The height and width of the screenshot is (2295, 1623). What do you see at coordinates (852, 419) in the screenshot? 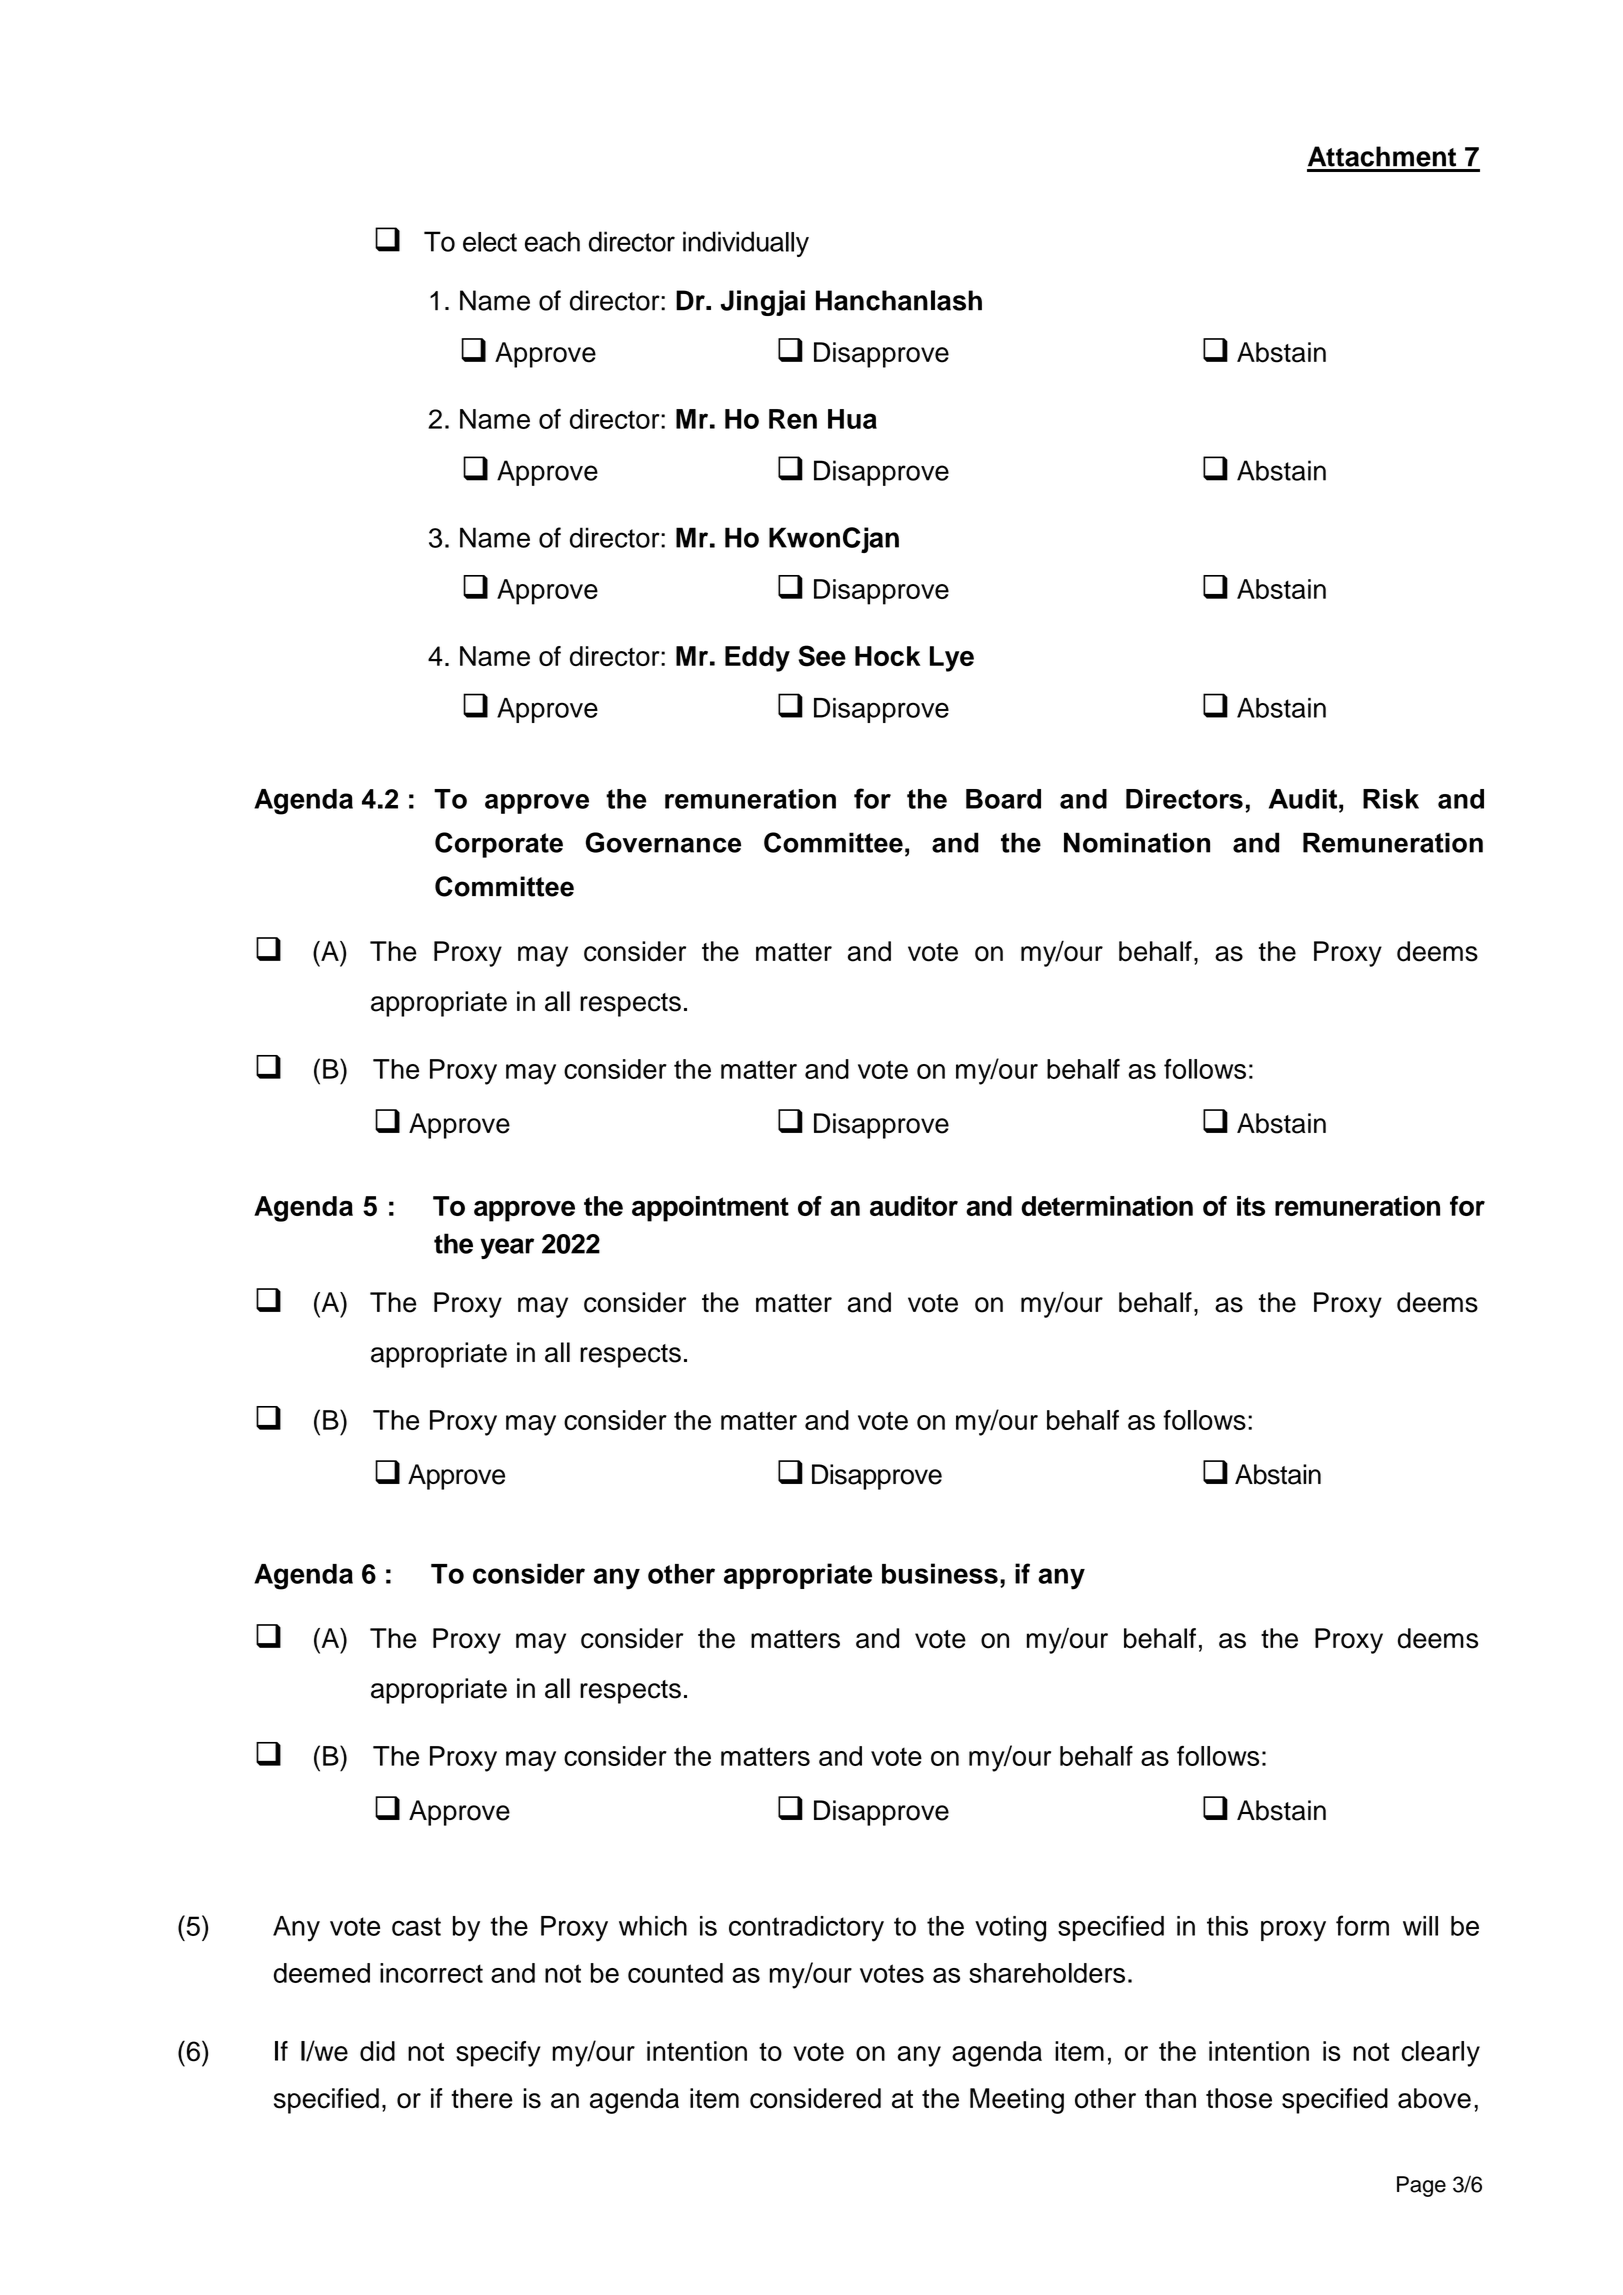
I see `Hua` at bounding box center [852, 419].
